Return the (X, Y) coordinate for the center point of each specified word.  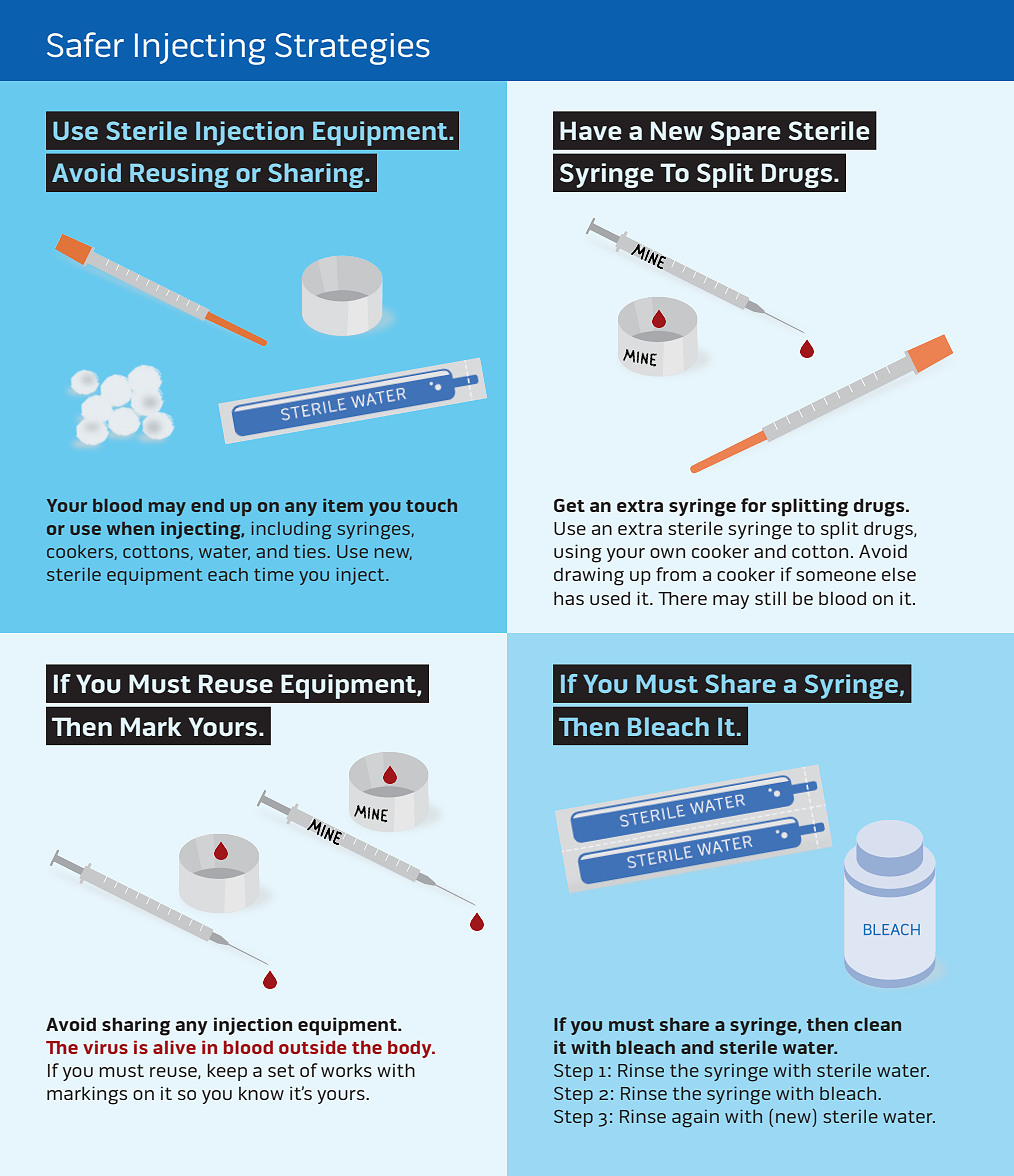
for (754, 505)
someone (836, 576)
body (411, 1049)
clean (877, 1024)
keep (227, 1072)
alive (174, 1047)
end (207, 505)
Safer (85, 44)
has (569, 598)
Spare (746, 133)
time (274, 574)
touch (431, 505)
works (346, 1070)
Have (591, 130)
